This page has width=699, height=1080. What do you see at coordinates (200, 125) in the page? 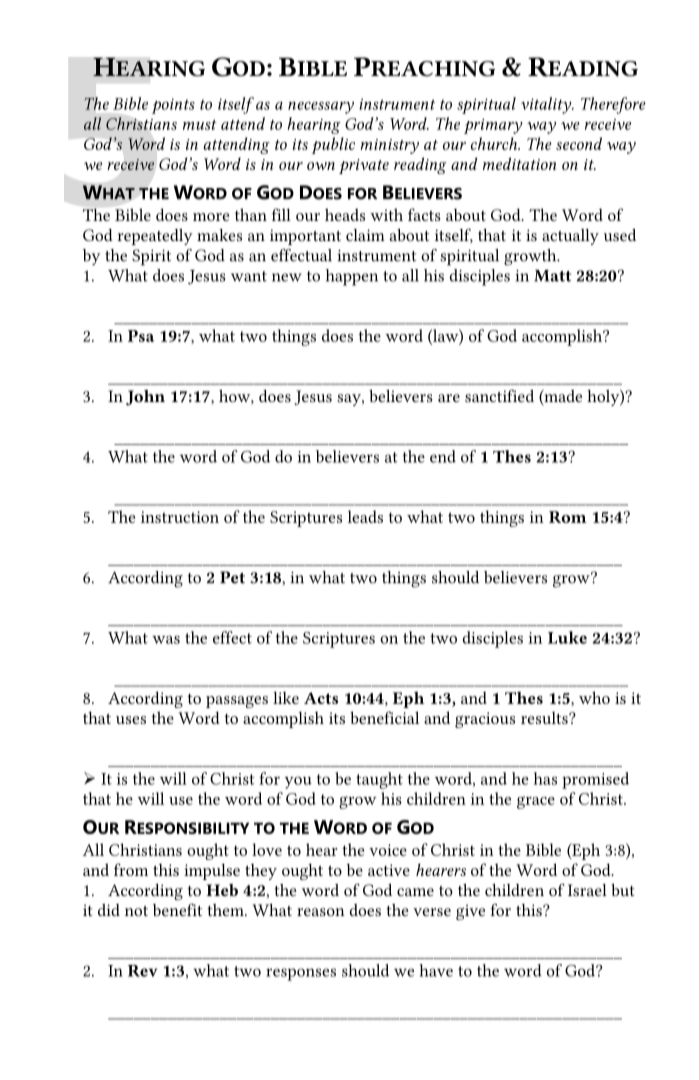
I see `must` at bounding box center [200, 125].
